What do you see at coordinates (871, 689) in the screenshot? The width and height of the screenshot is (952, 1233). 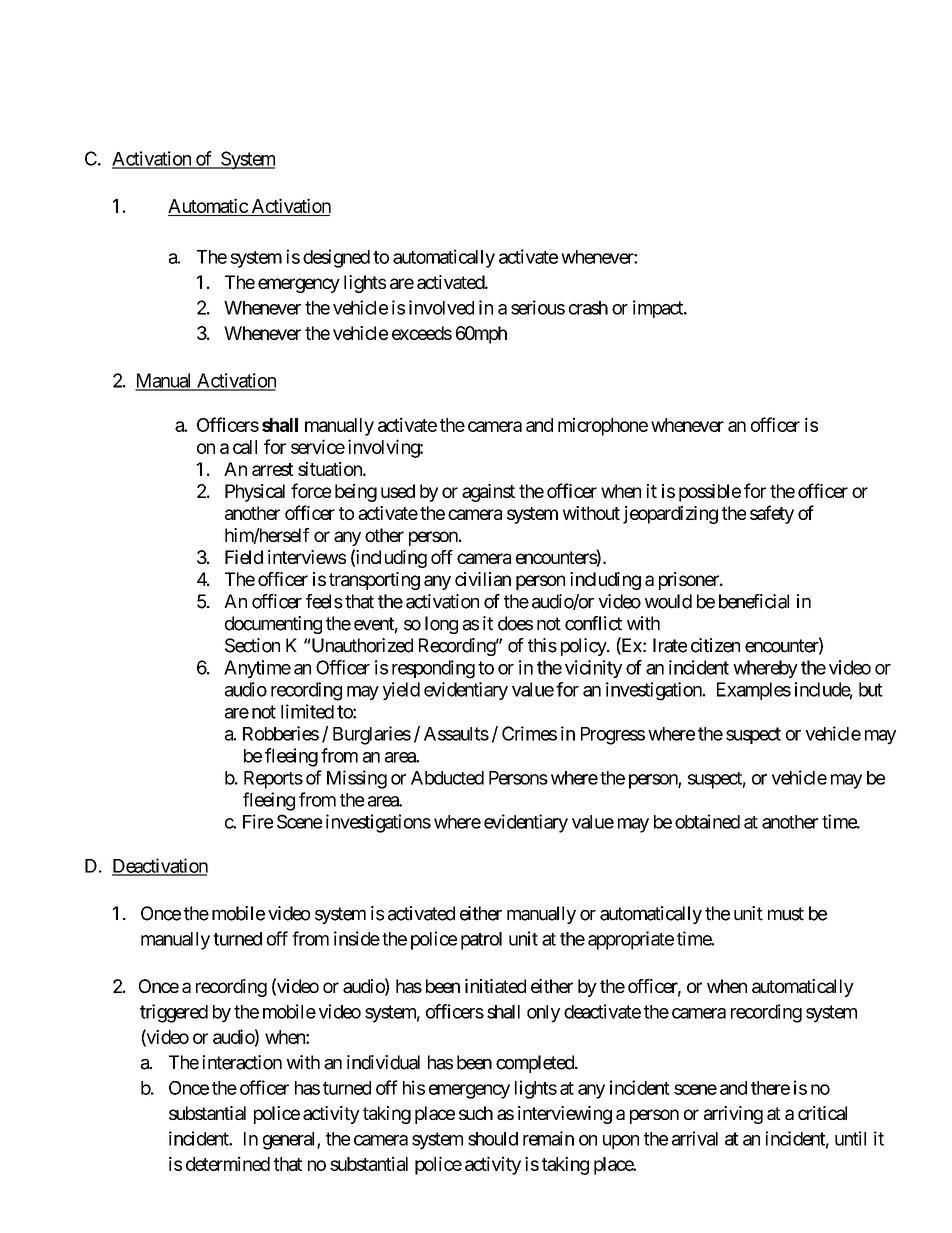 I see `but` at bounding box center [871, 689].
